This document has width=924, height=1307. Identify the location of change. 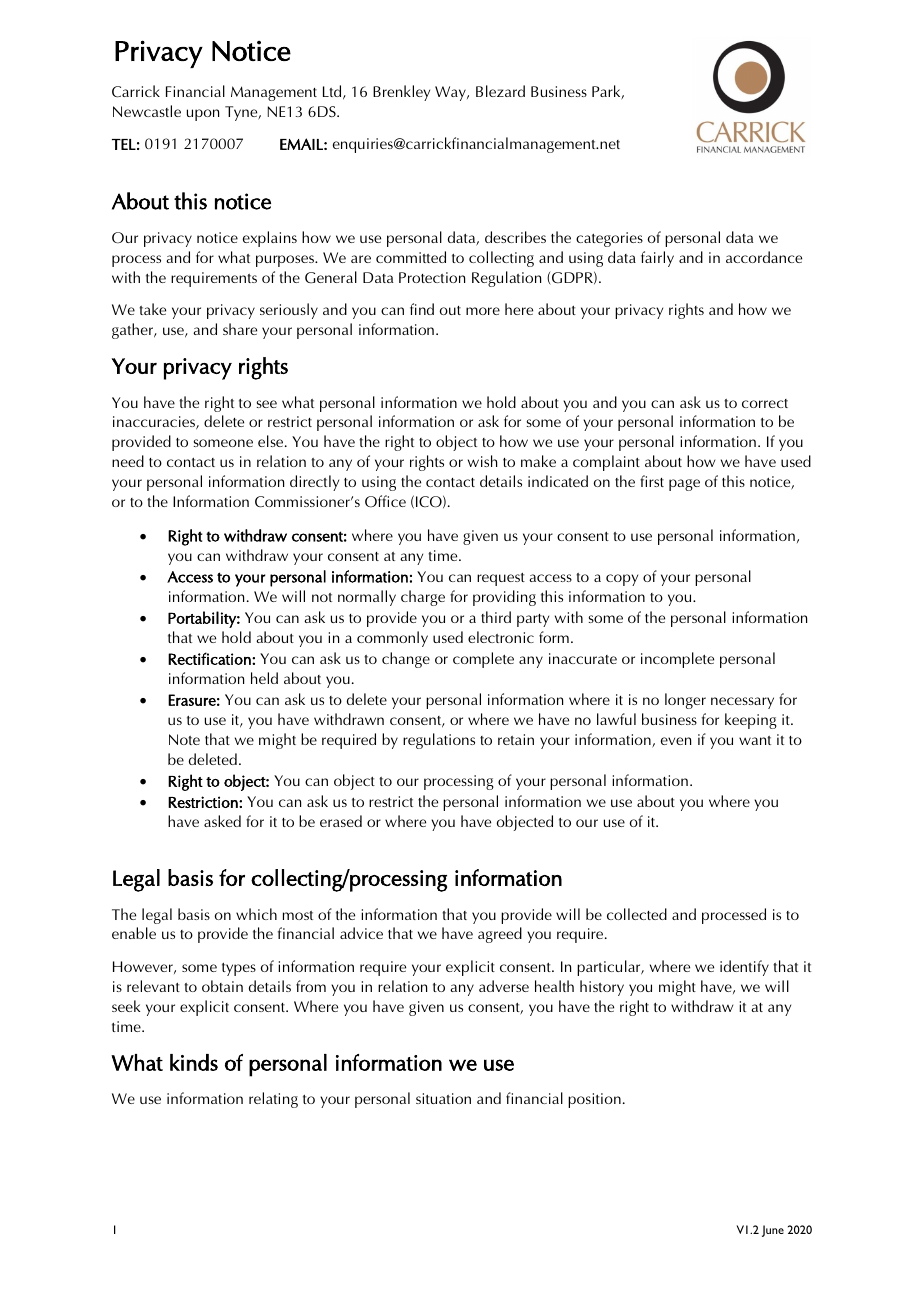
(406, 660).
